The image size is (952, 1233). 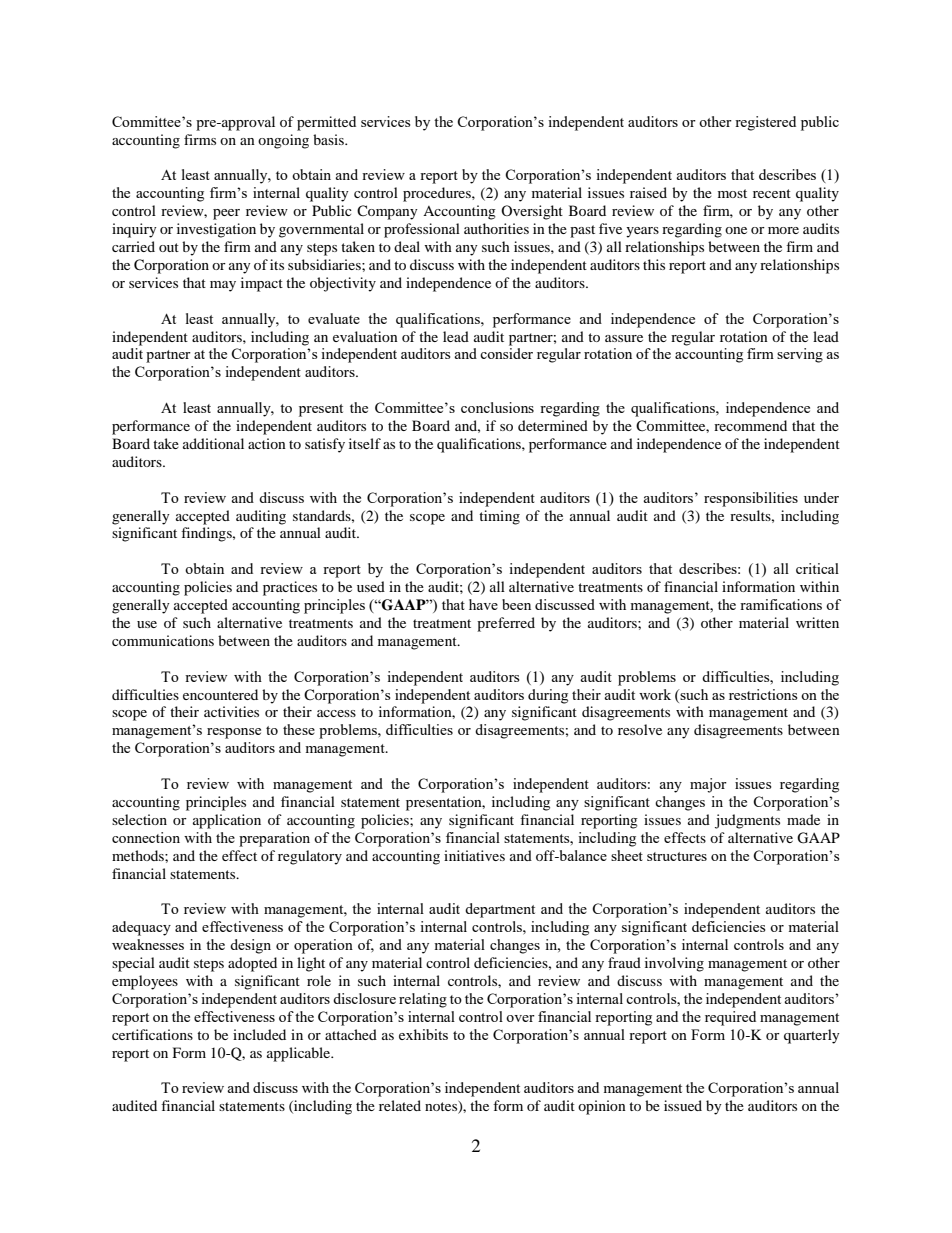 What do you see at coordinates (497, 407) in the document?
I see `conclusions` at bounding box center [497, 407].
